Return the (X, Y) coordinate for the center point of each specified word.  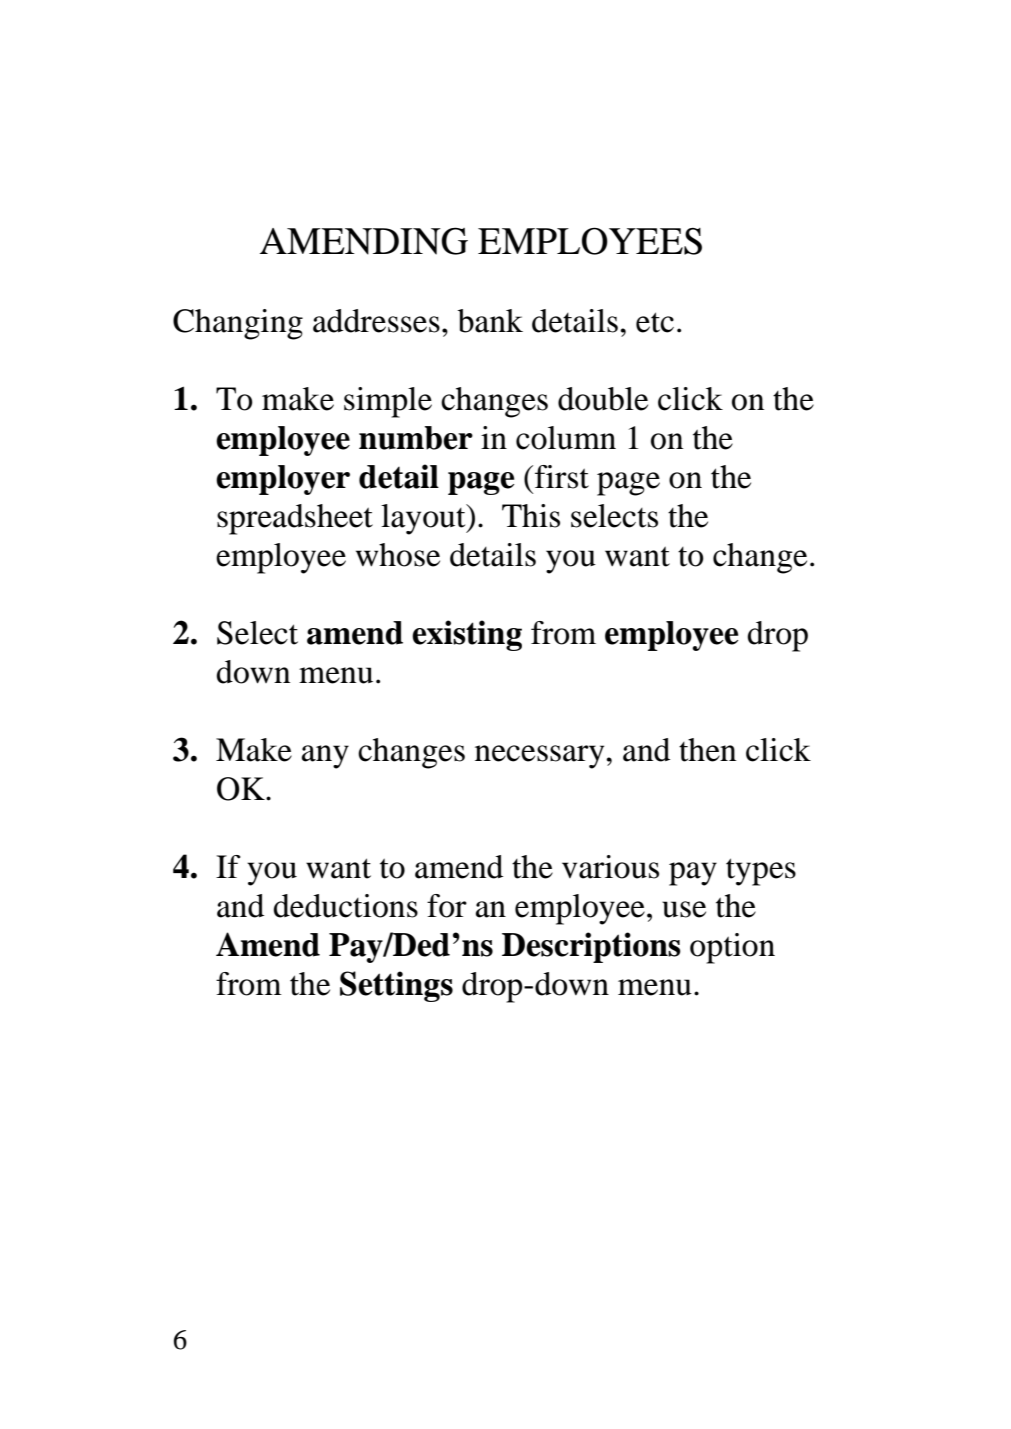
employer (283, 480)
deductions (345, 906)
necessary (541, 757)
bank (490, 321)
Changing (238, 324)
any (325, 757)
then (708, 750)
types (761, 872)
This (531, 516)
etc (655, 322)
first (562, 477)
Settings (396, 986)
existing (467, 635)
